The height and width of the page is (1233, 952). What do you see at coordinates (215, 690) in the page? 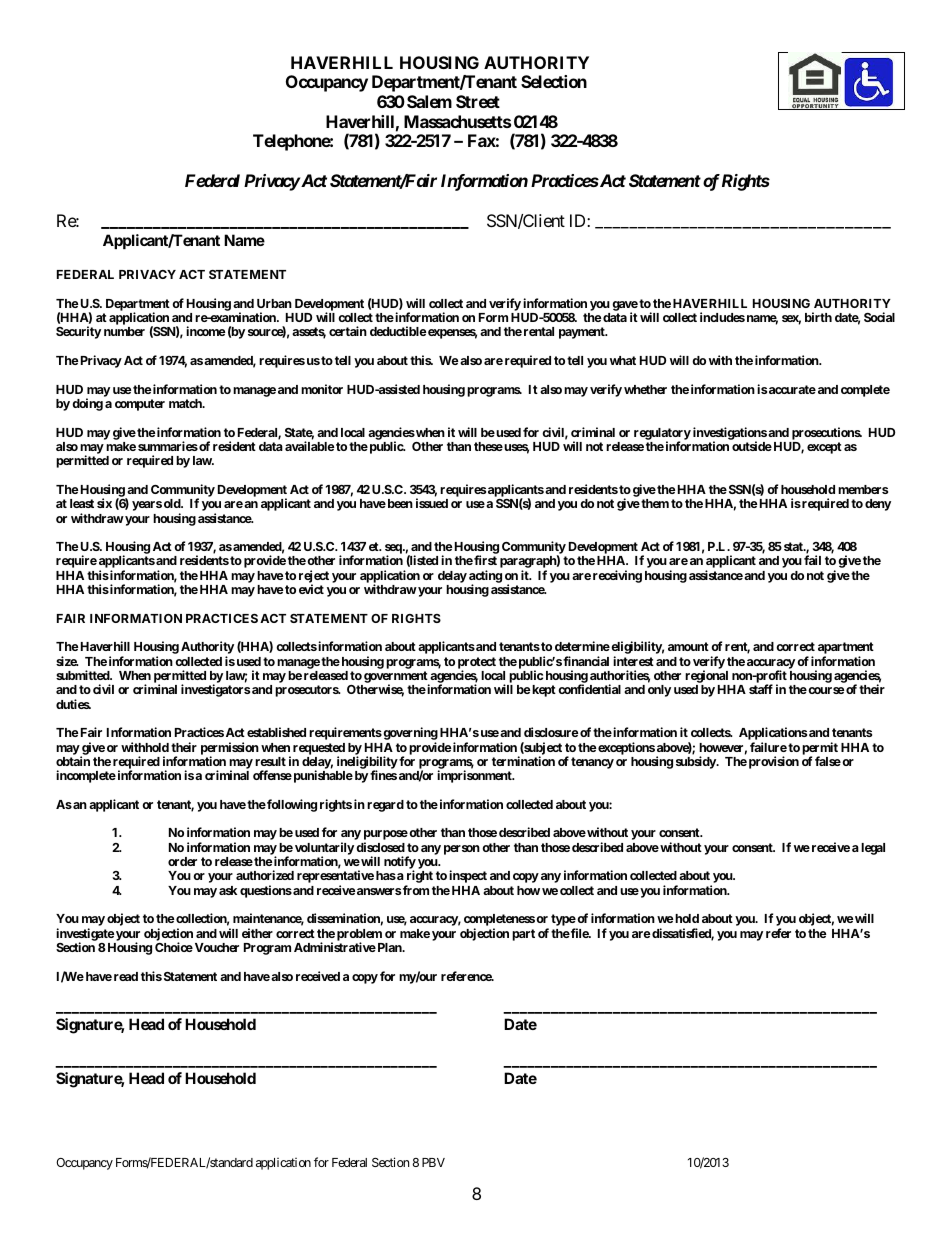
I see `investigators` at bounding box center [215, 690].
